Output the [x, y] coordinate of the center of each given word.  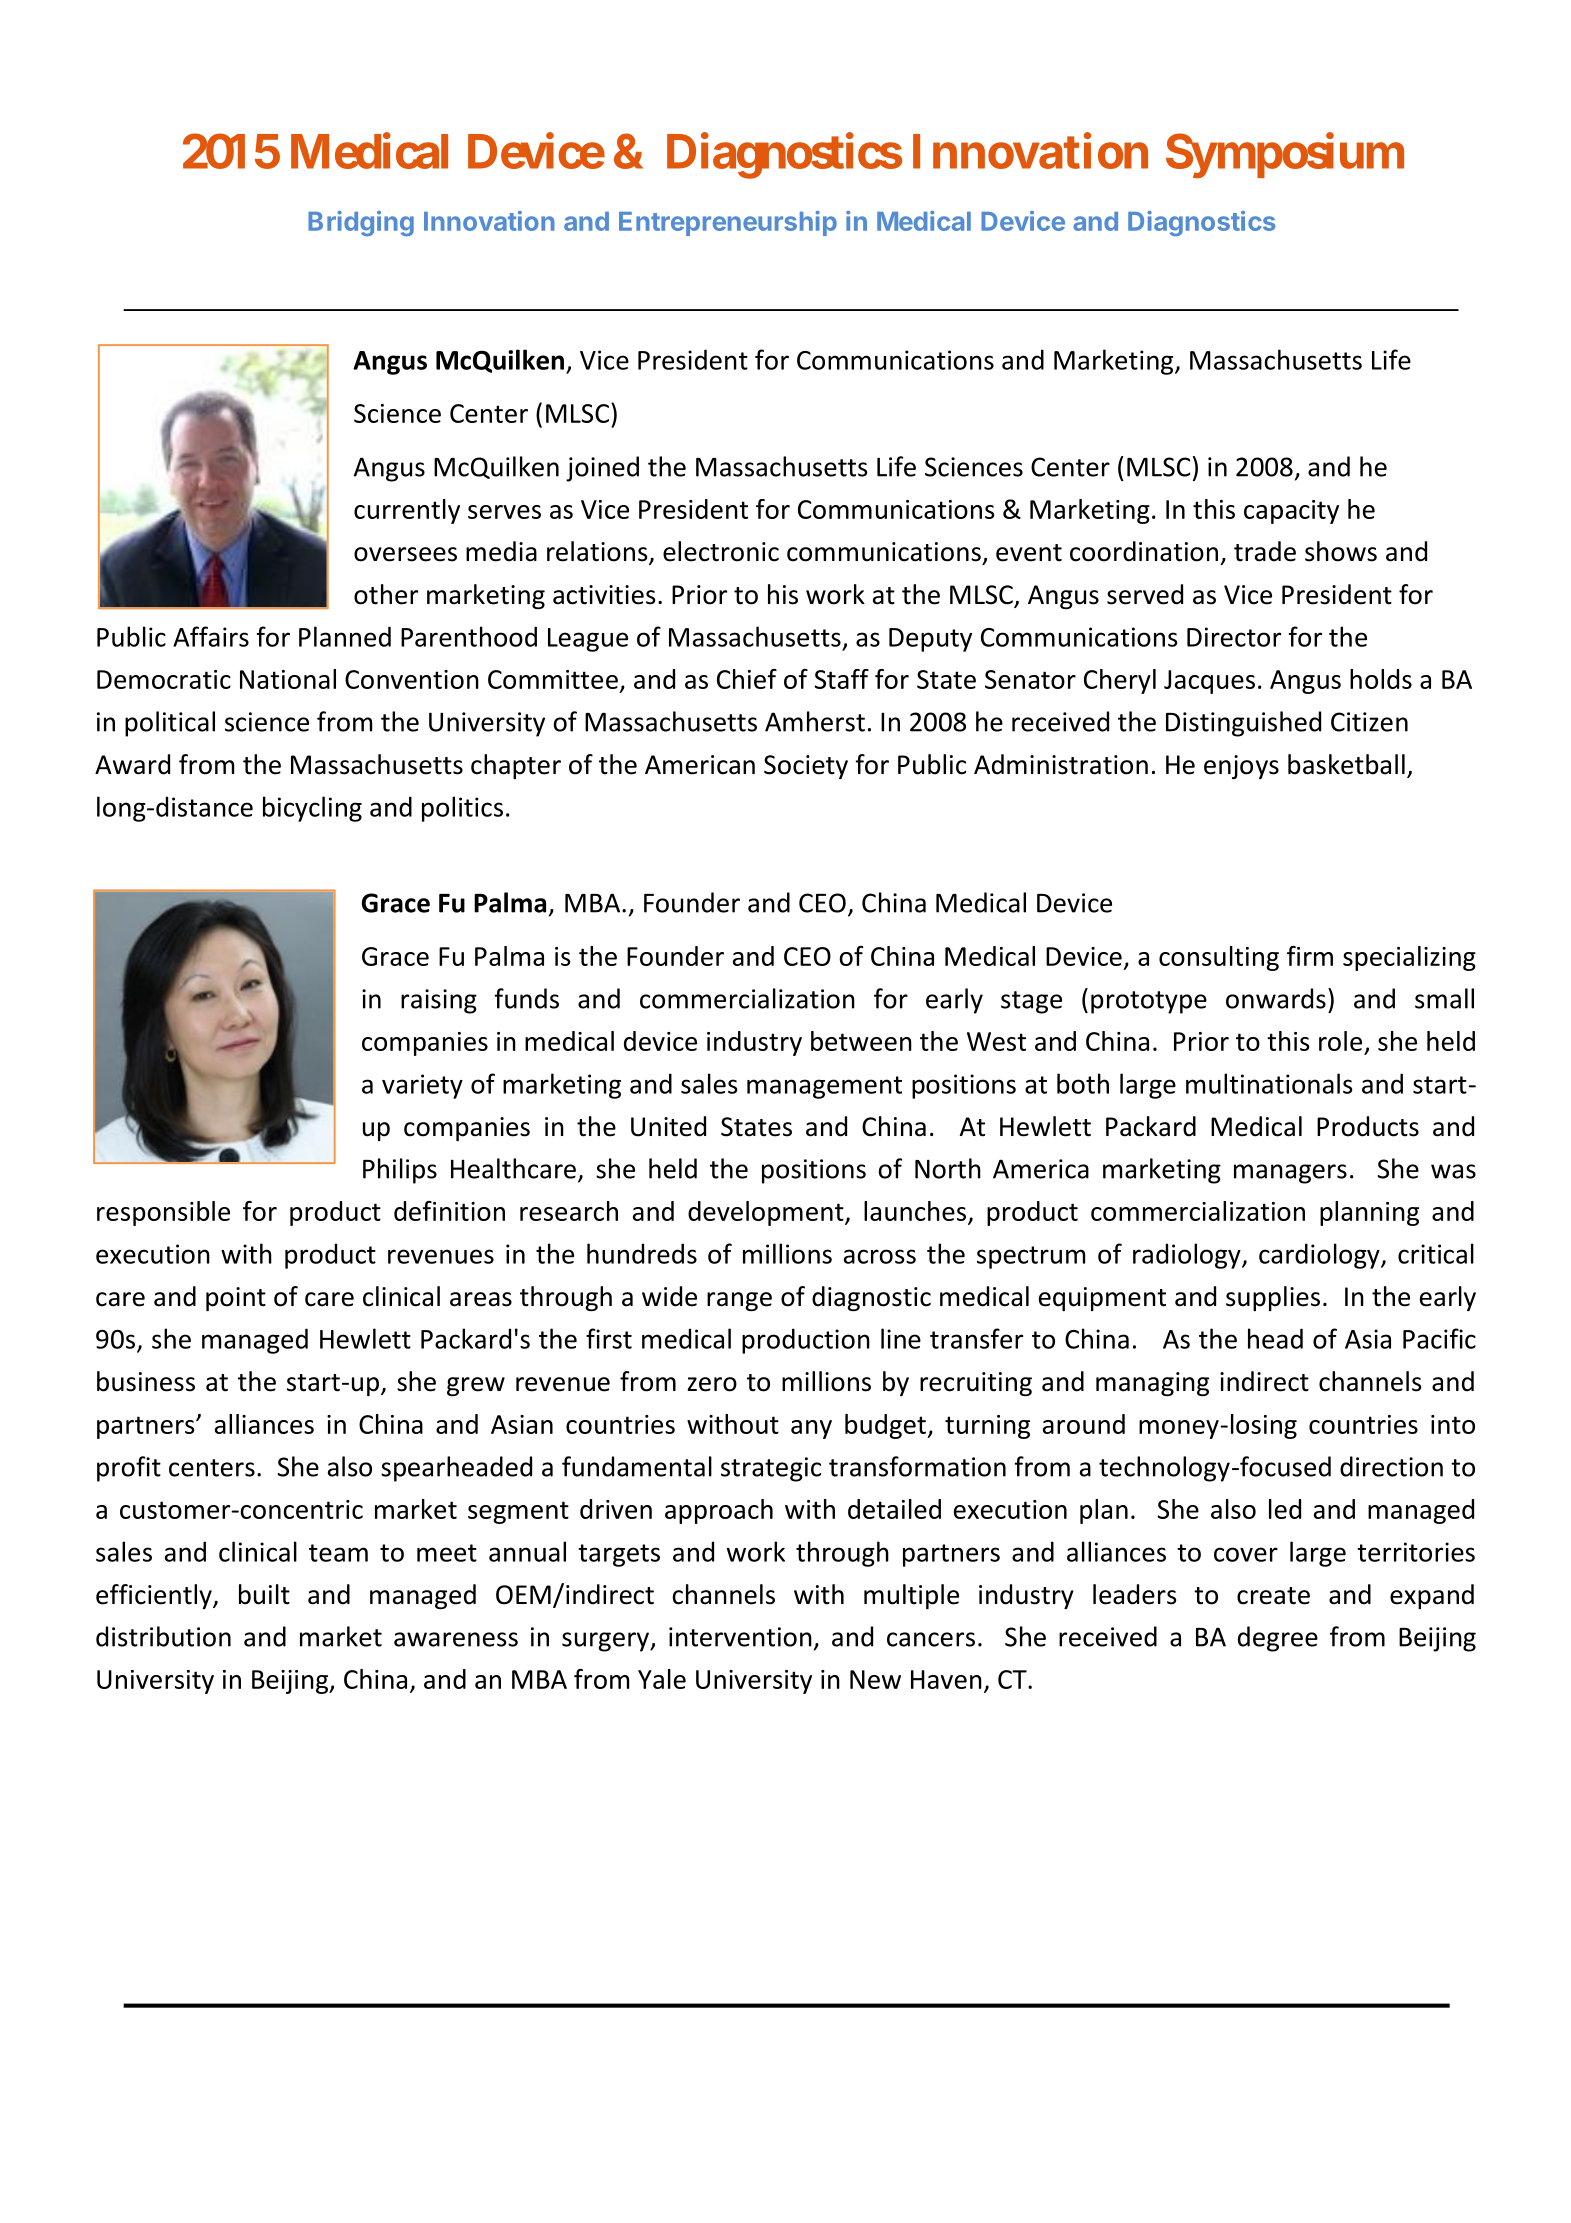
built [264, 1594]
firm [1310, 956]
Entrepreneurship [728, 223]
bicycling [312, 809]
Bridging [361, 223]
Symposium [1285, 156]
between [861, 1041]
